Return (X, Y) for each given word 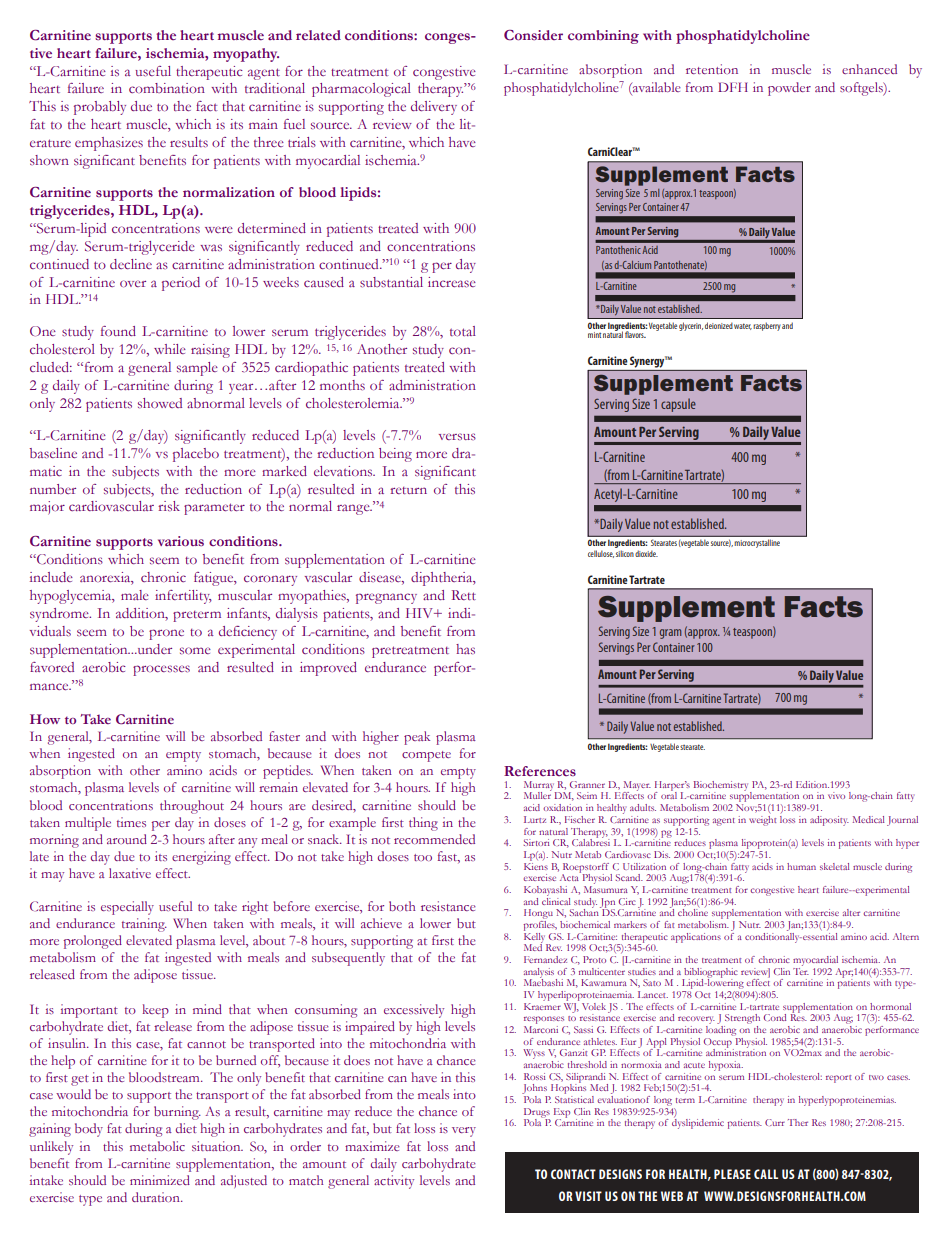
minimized (160, 1180)
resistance (448, 906)
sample (197, 369)
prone (166, 634)
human (801, 866)
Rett (464, 595)
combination (167, 88)
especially (127, 908)
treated (425, 367)
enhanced (869, 69)
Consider (533, 35)
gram (670, 634)
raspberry (767, 326)
